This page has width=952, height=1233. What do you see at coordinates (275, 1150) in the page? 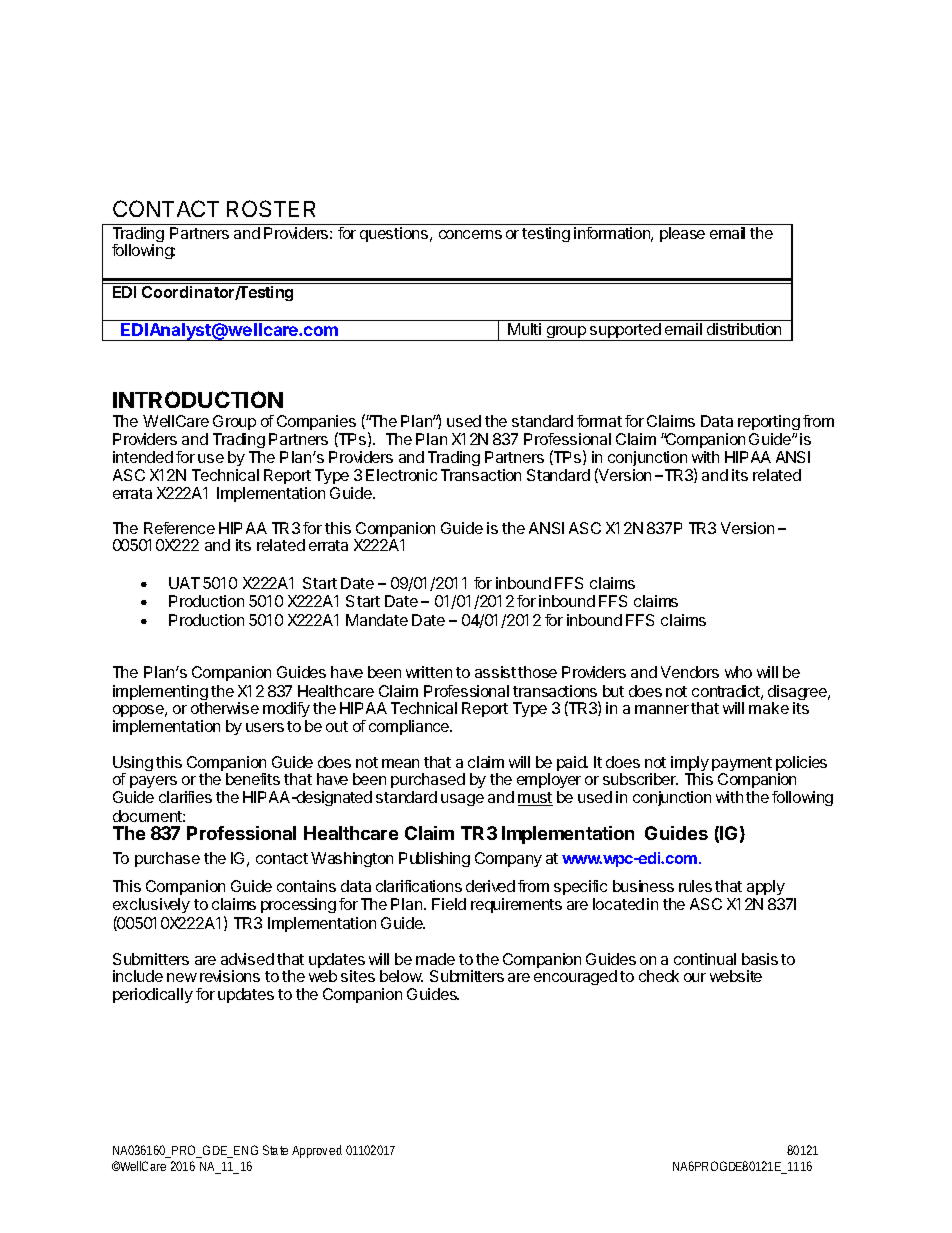
I see `State` at bounding box center [275, 1150].
